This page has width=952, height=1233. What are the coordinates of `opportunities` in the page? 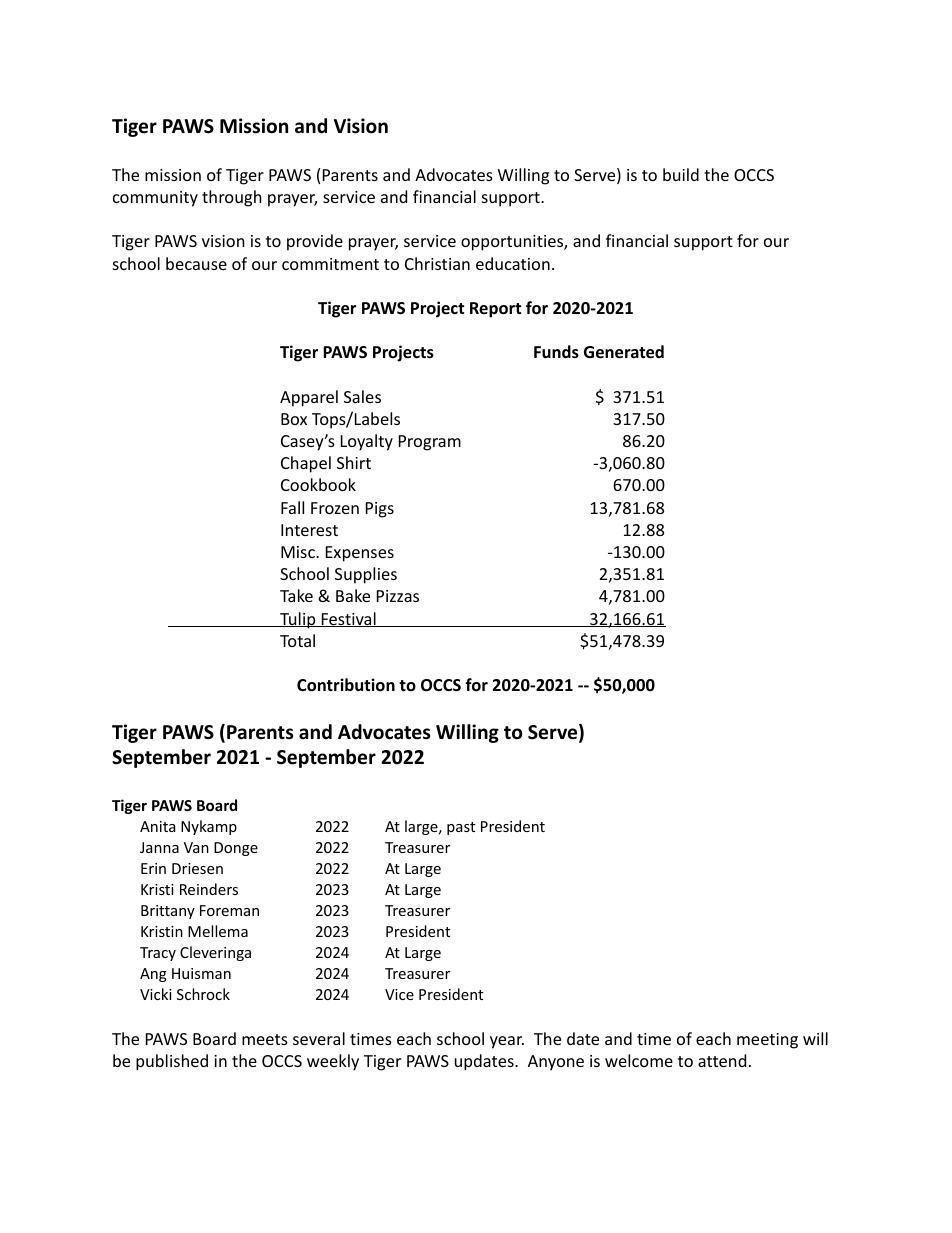 It's located at (513, 243).
